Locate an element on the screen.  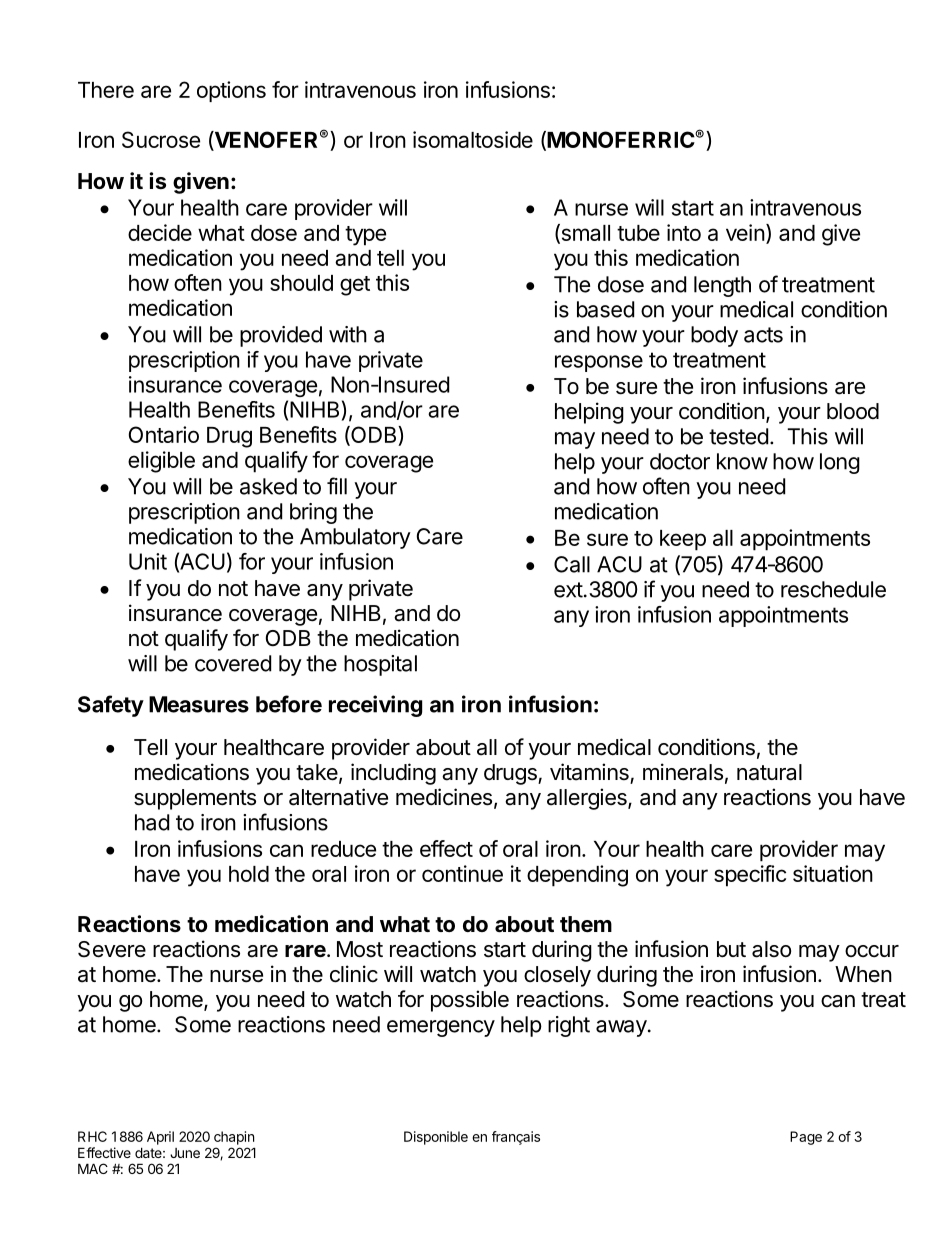
Sucrose is located at coordinates (161, 139).
